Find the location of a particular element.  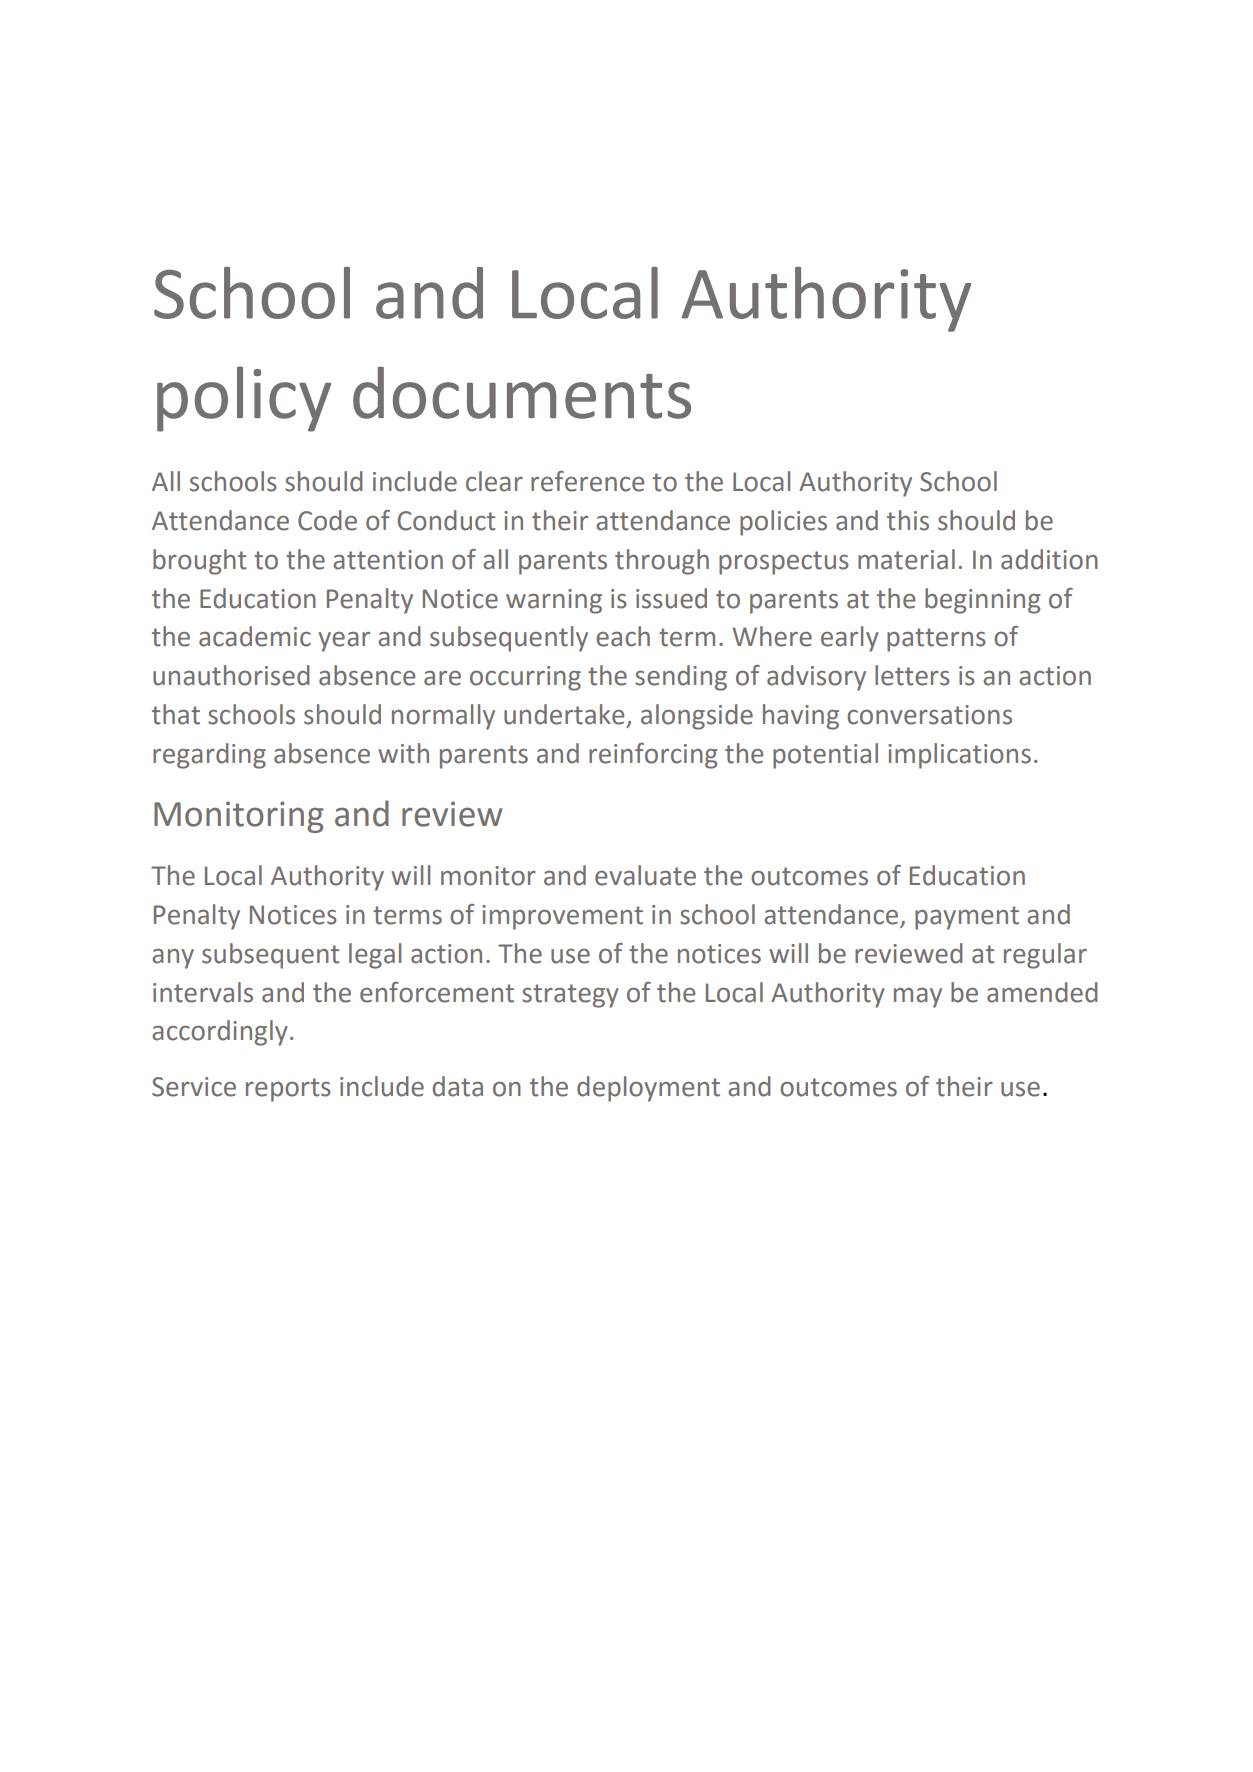

regarding is located at coordinates (209, 756).
